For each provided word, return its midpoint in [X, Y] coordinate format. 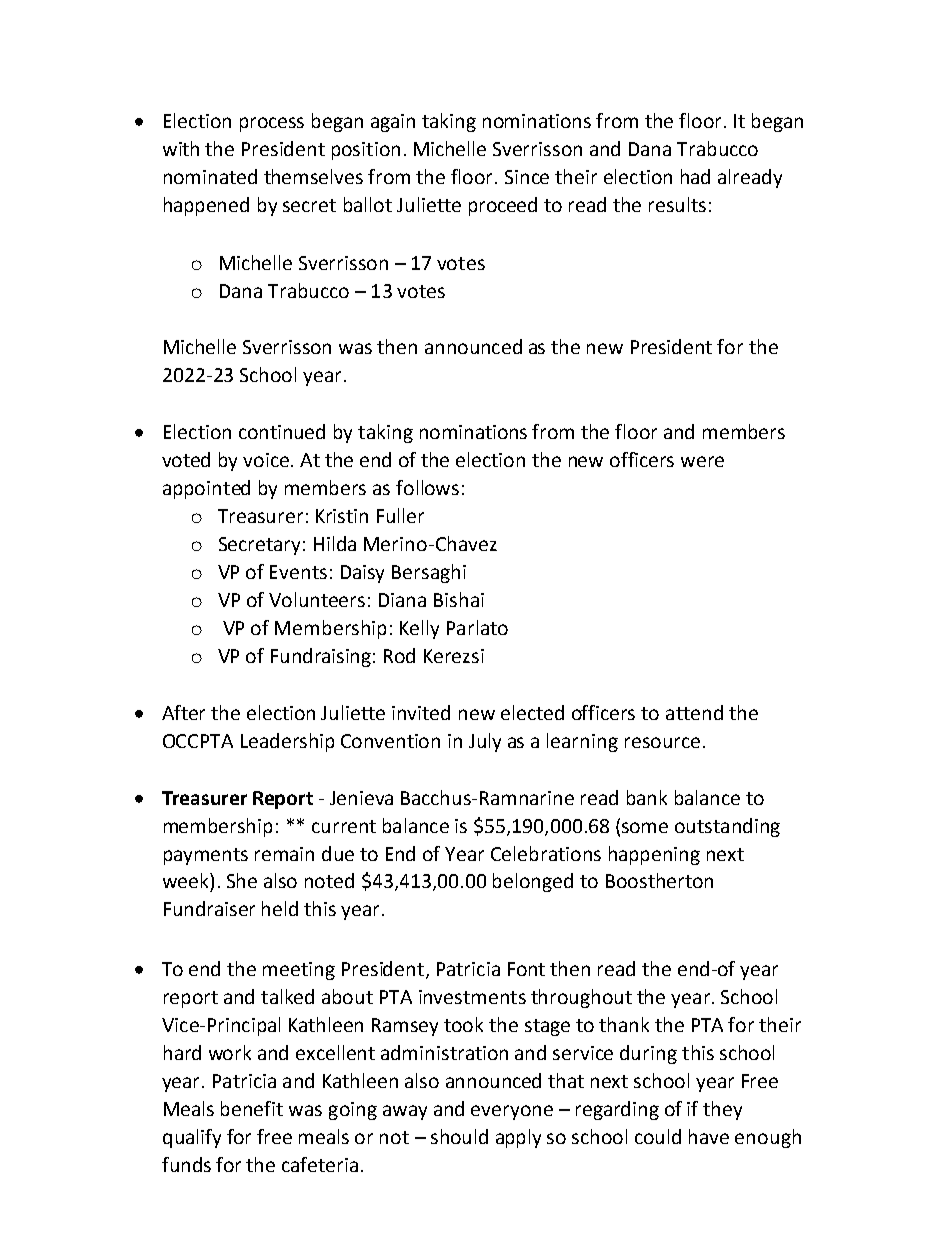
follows [427, 487]
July [485, 742]
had [695, 176]
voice [267, 460]
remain [284, 854]
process [272, 124]
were [702, 461]
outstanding [727, 827]
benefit [252, 1108]
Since [527, 177]
